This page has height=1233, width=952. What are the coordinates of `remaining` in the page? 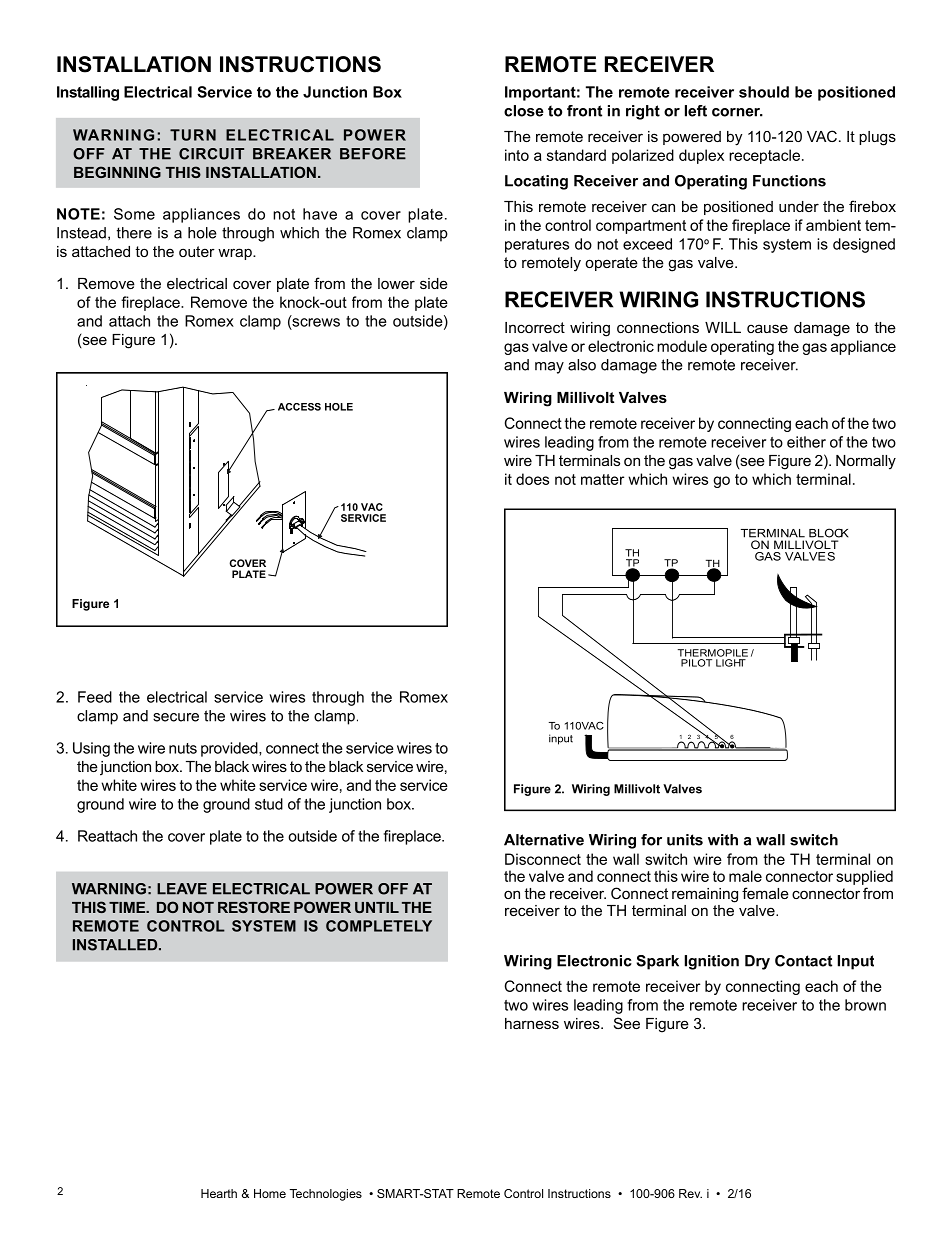 It's located at (705, 895).
